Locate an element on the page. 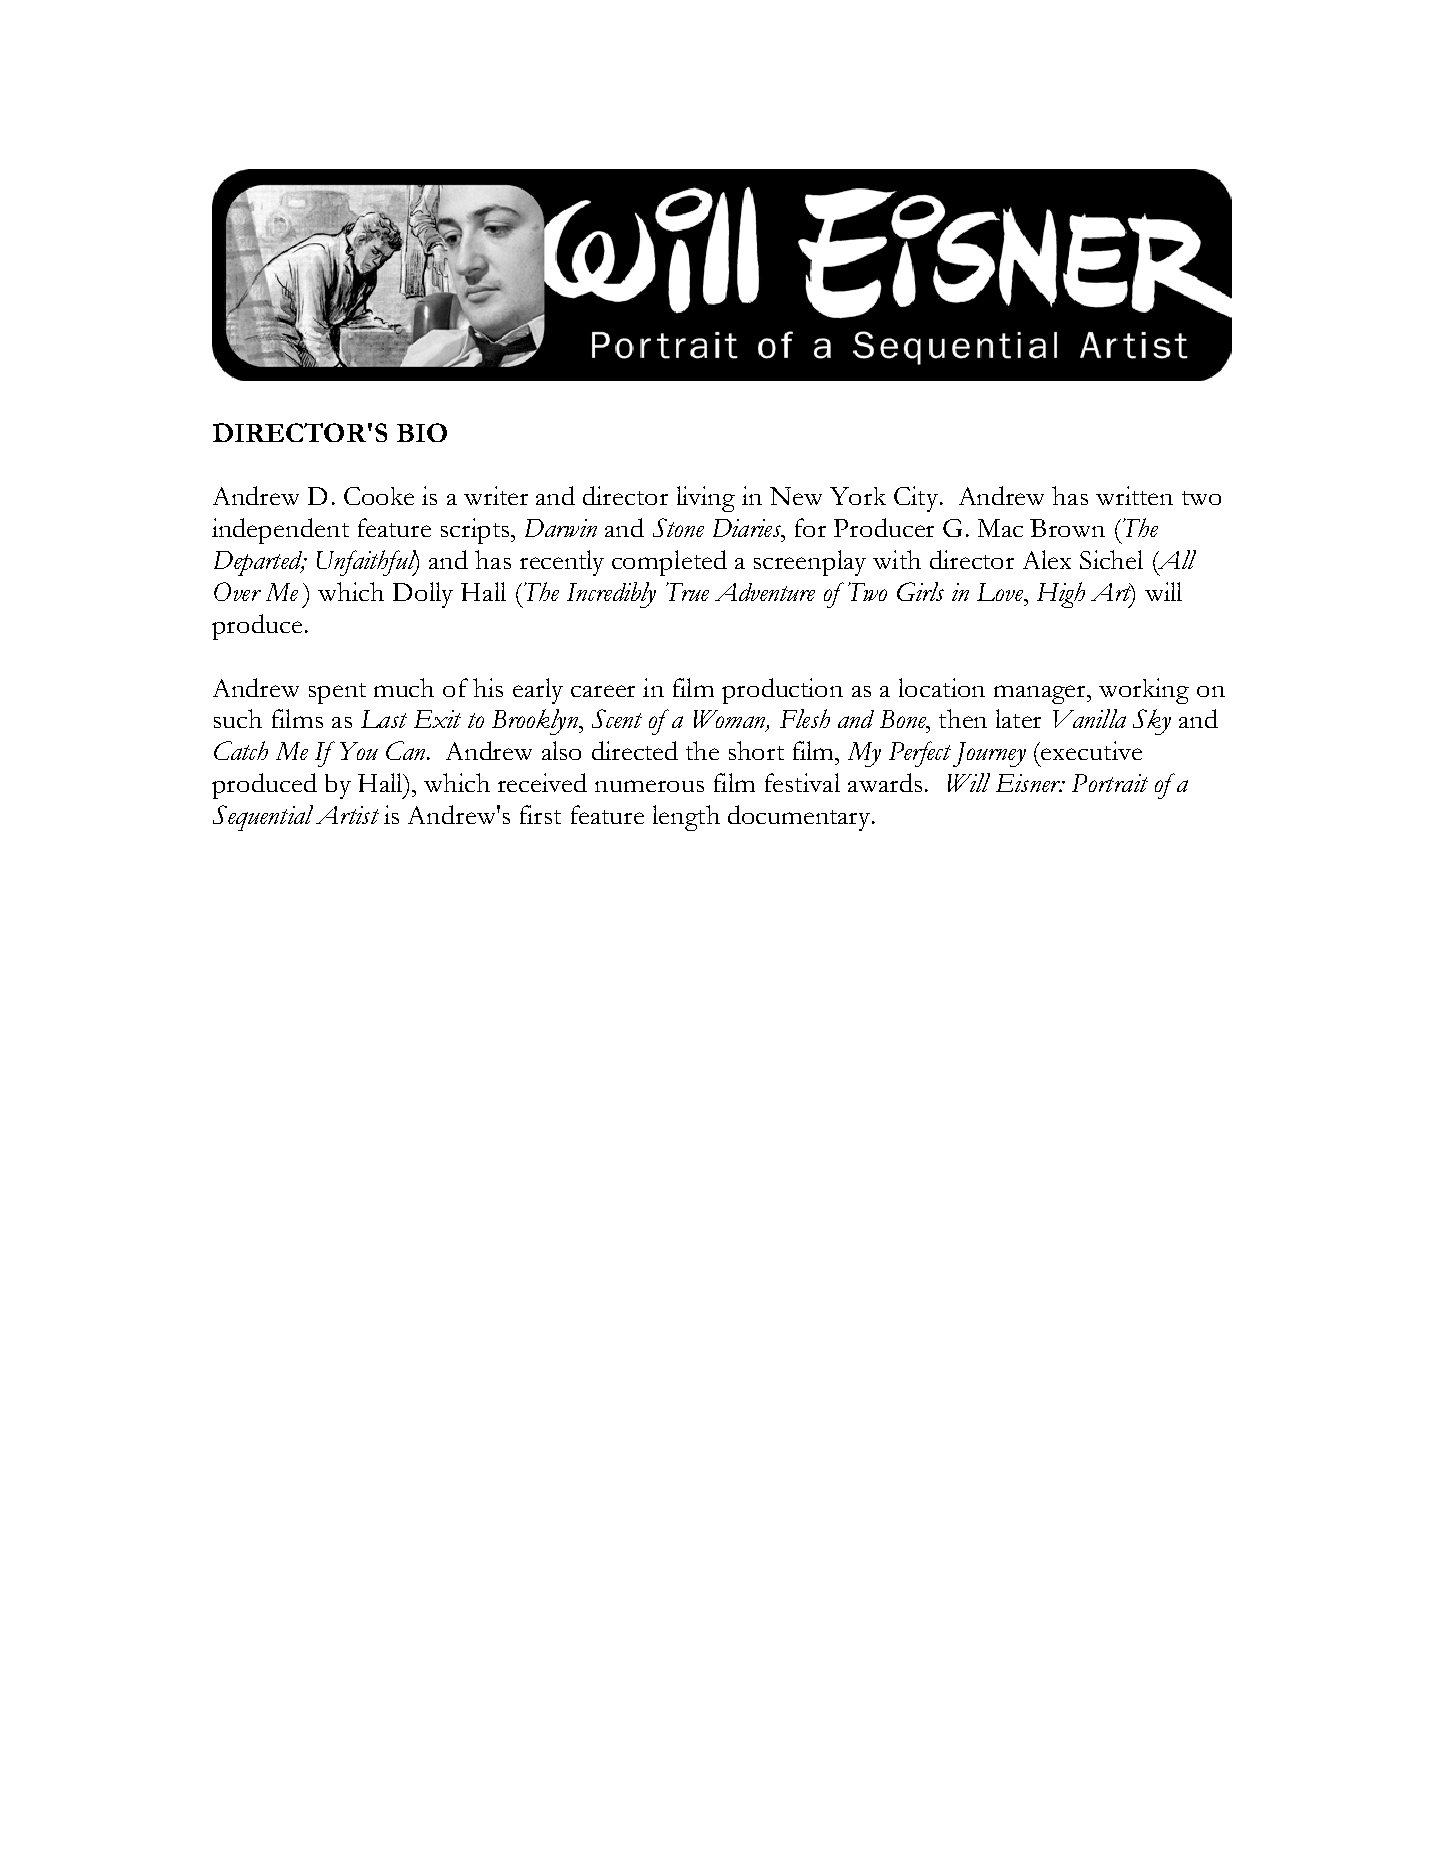 The image size is (1444, 1869). production is located at coordinates (782, 691).
